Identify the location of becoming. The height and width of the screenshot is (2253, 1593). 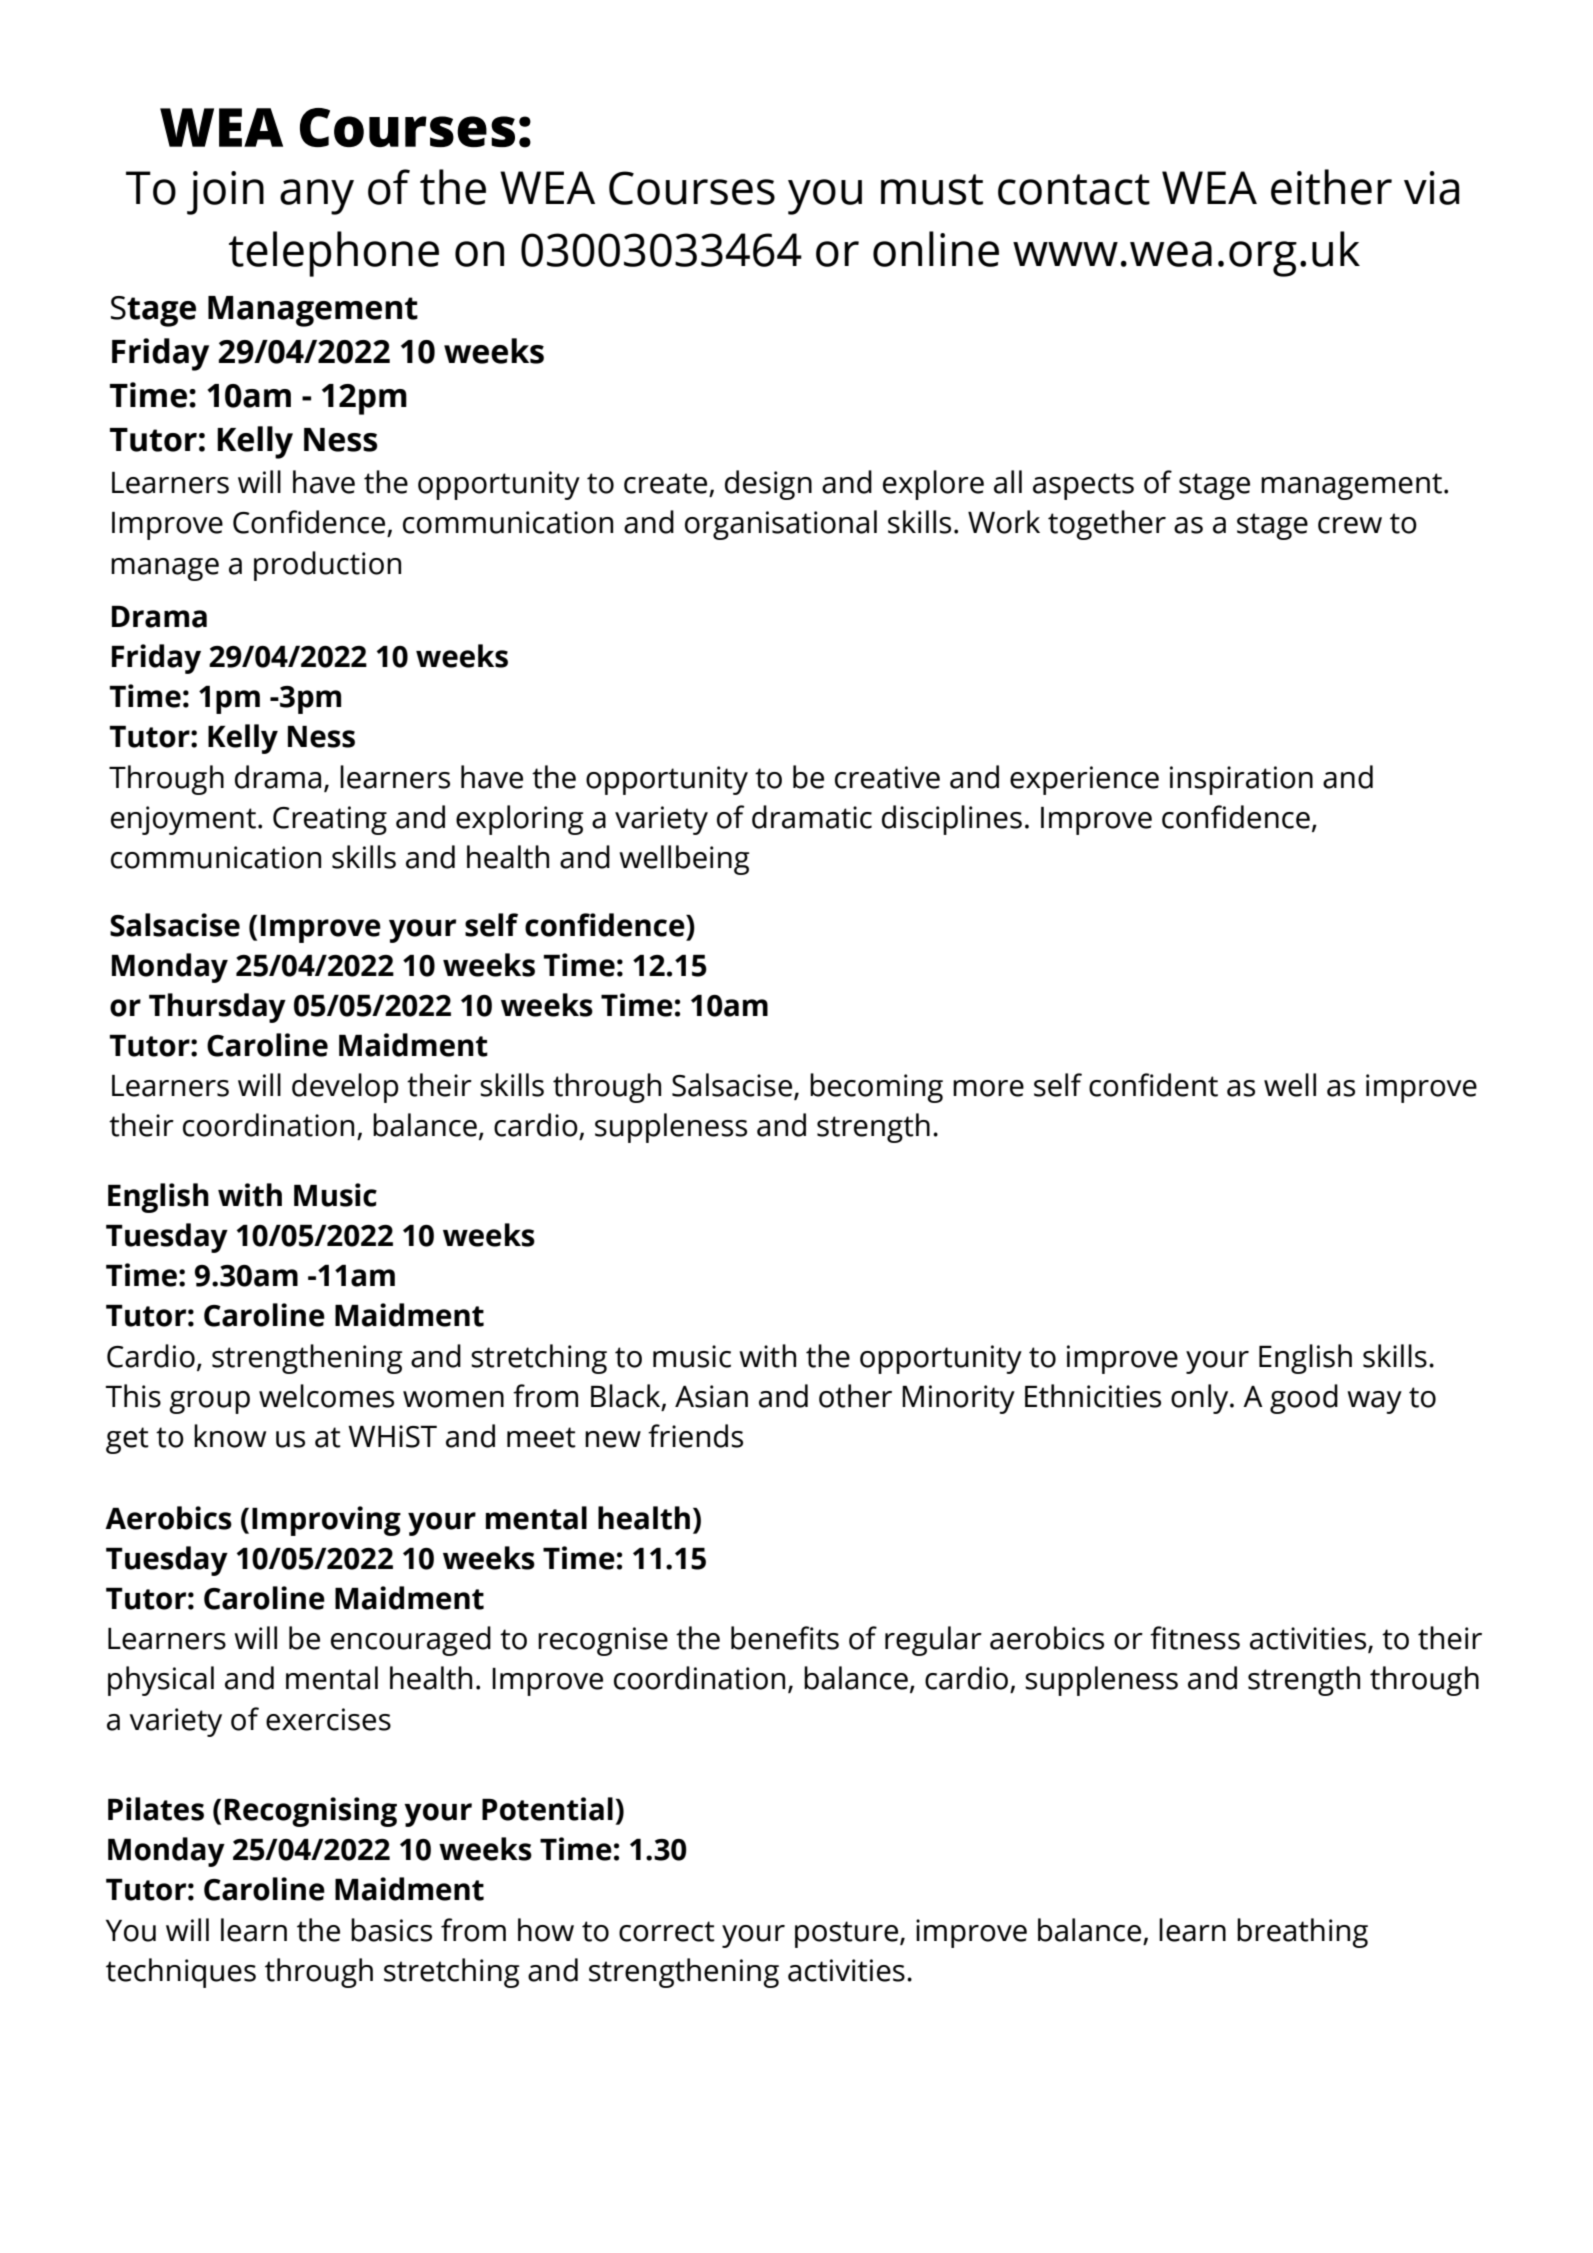
(876, 1088).
